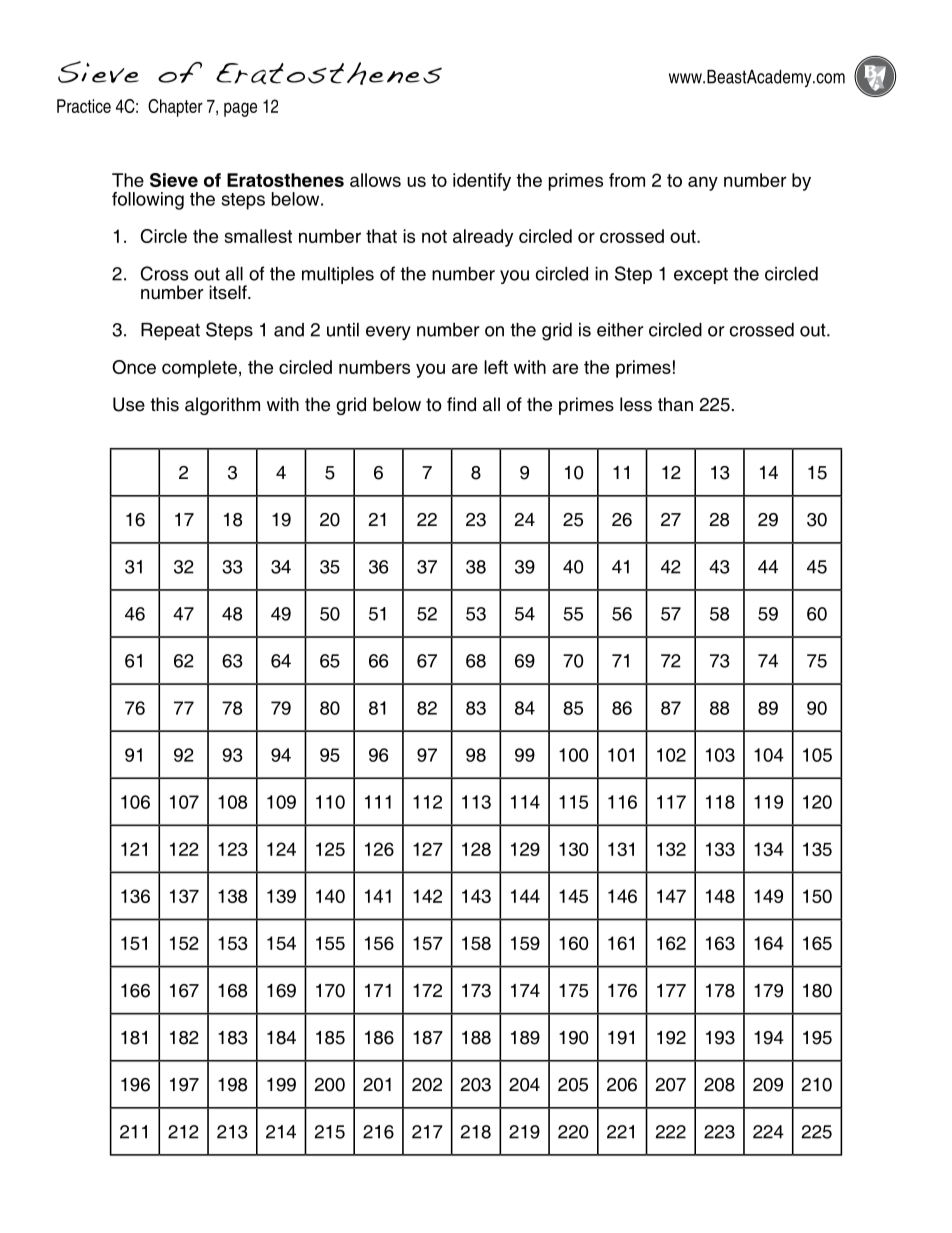  I want to click on except, so click(701, 275).
